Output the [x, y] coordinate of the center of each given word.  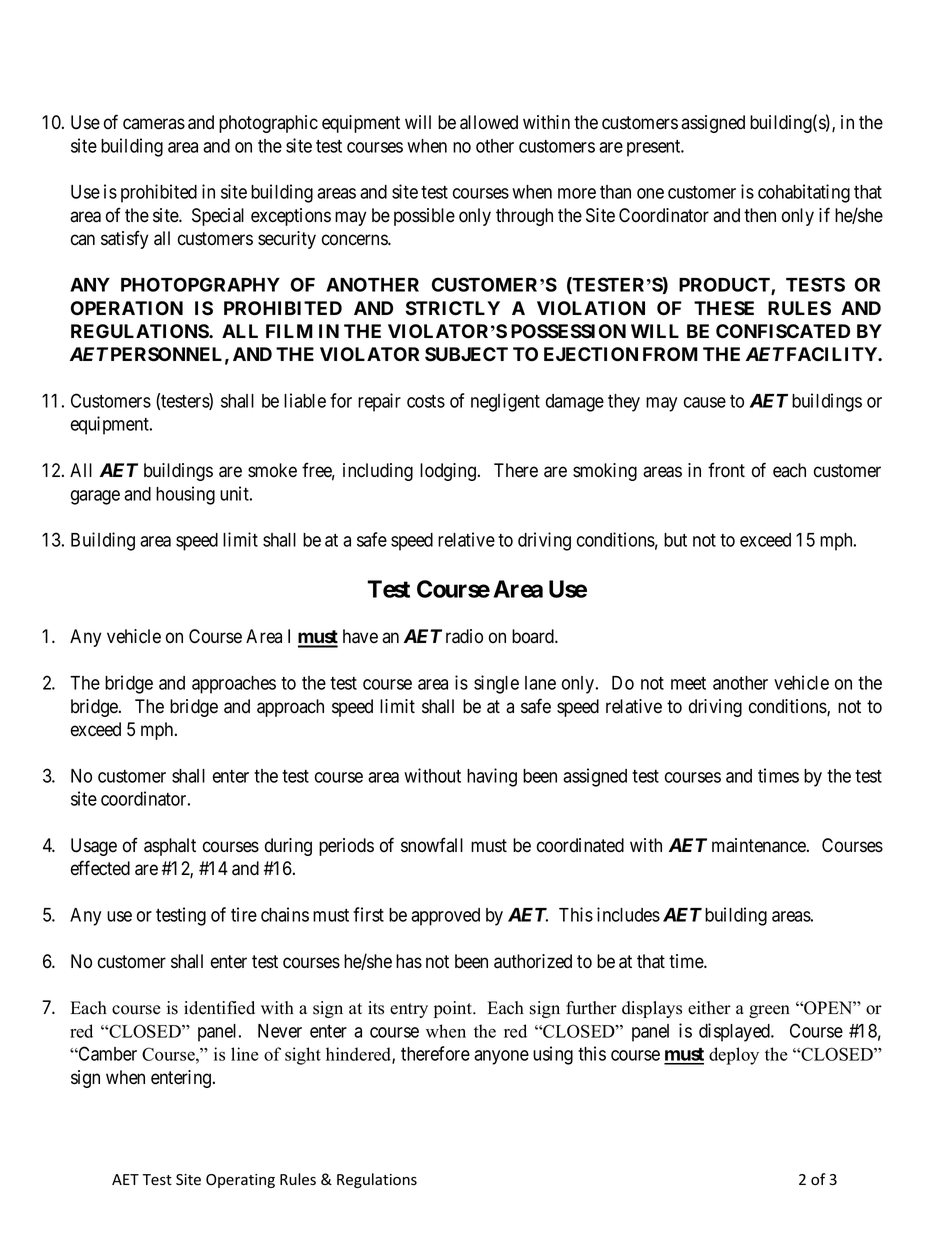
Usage [94, 847]
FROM [670, 354]
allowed [489, 122]
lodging [449, 472]
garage [95, 497]
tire [244, 914]
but [675, 540]
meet [688, 683]
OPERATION [127, 308]
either [709, 1008]
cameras [154, 124]
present [655, 148]
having [492, 777]
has [409, 961]
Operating [240, 1181]
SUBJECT [466, 354]
